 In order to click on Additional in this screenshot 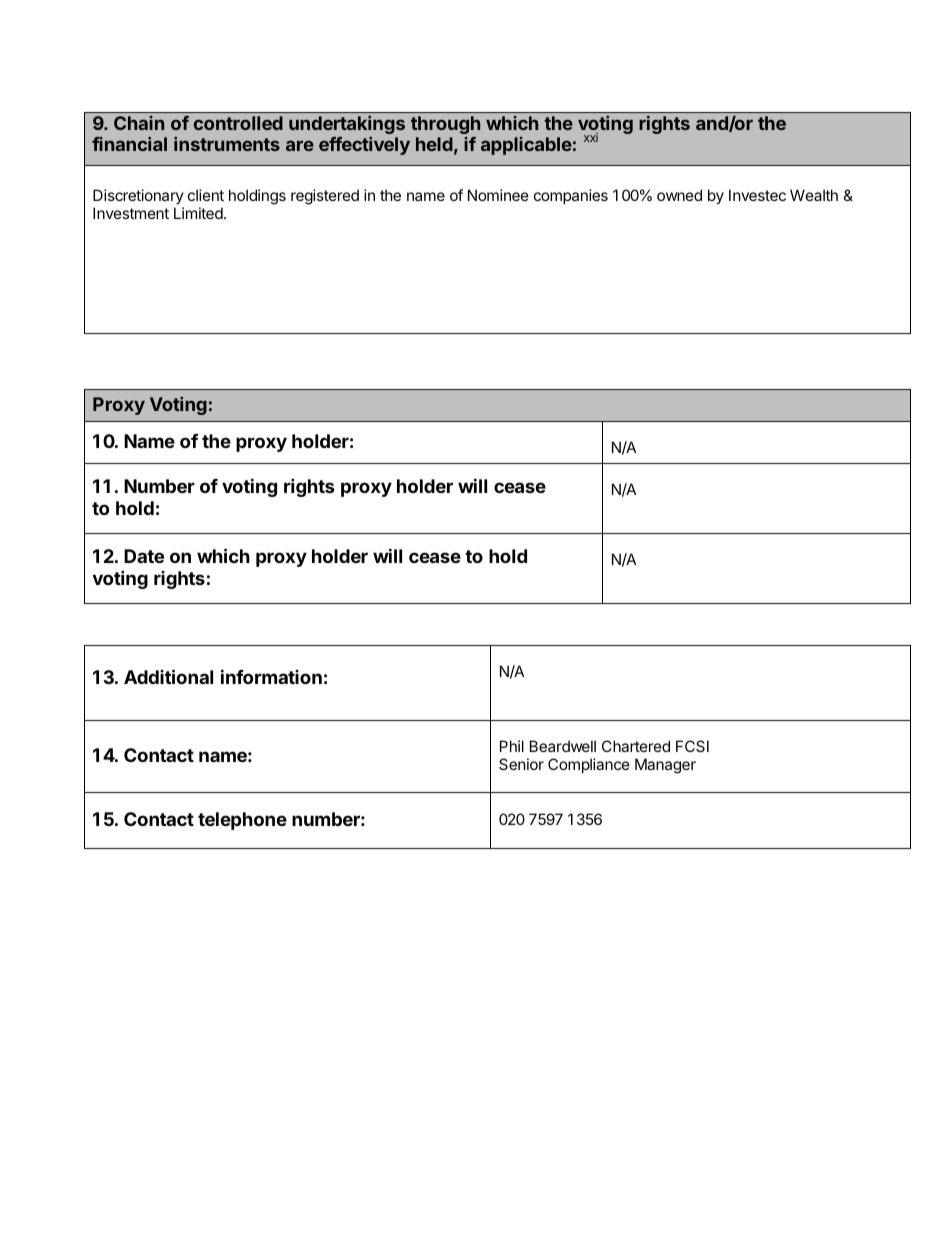, I will do `click(168, 676)`.
